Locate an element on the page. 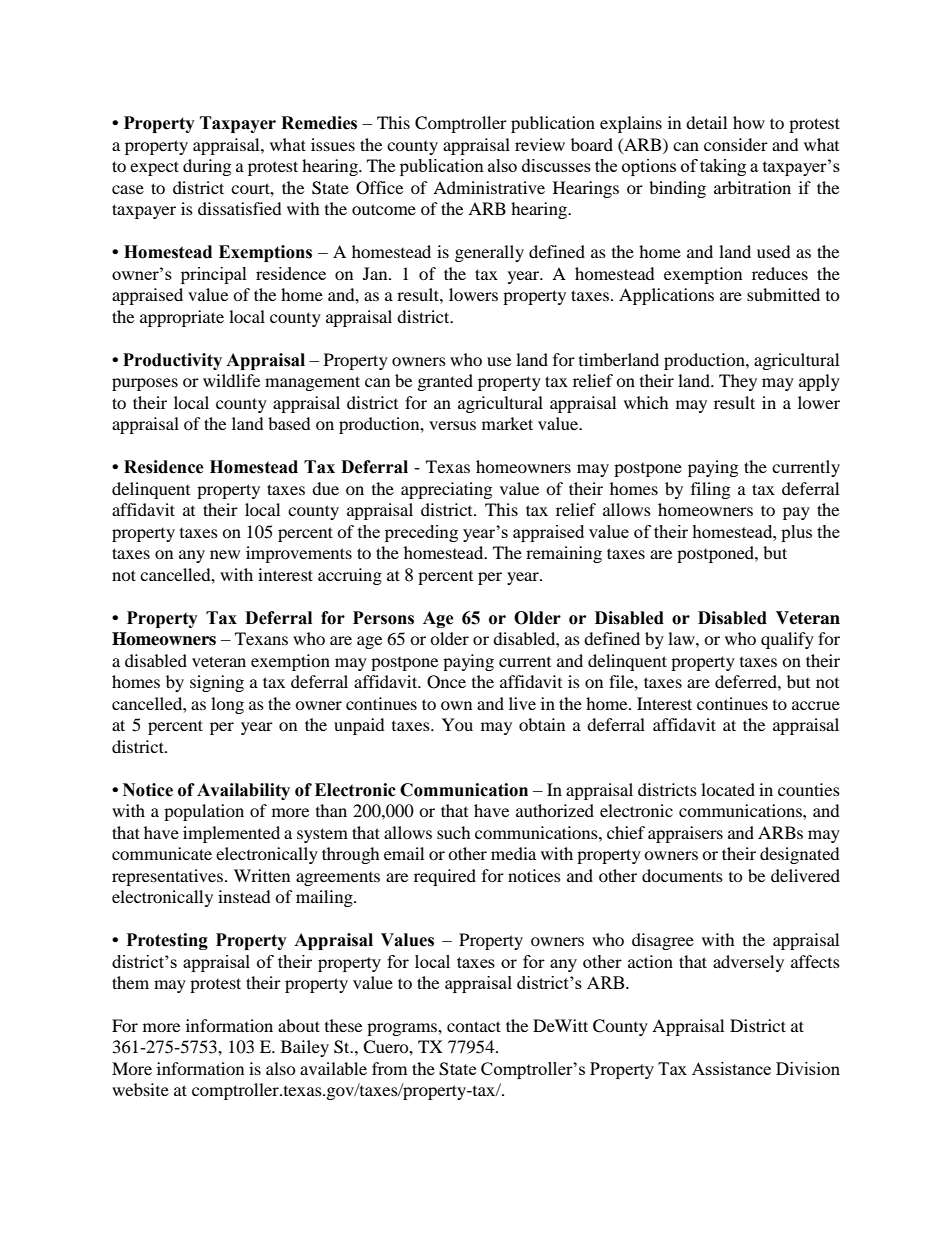 This document has height=1233, width=952. during is located at coordinates (207, 167).
